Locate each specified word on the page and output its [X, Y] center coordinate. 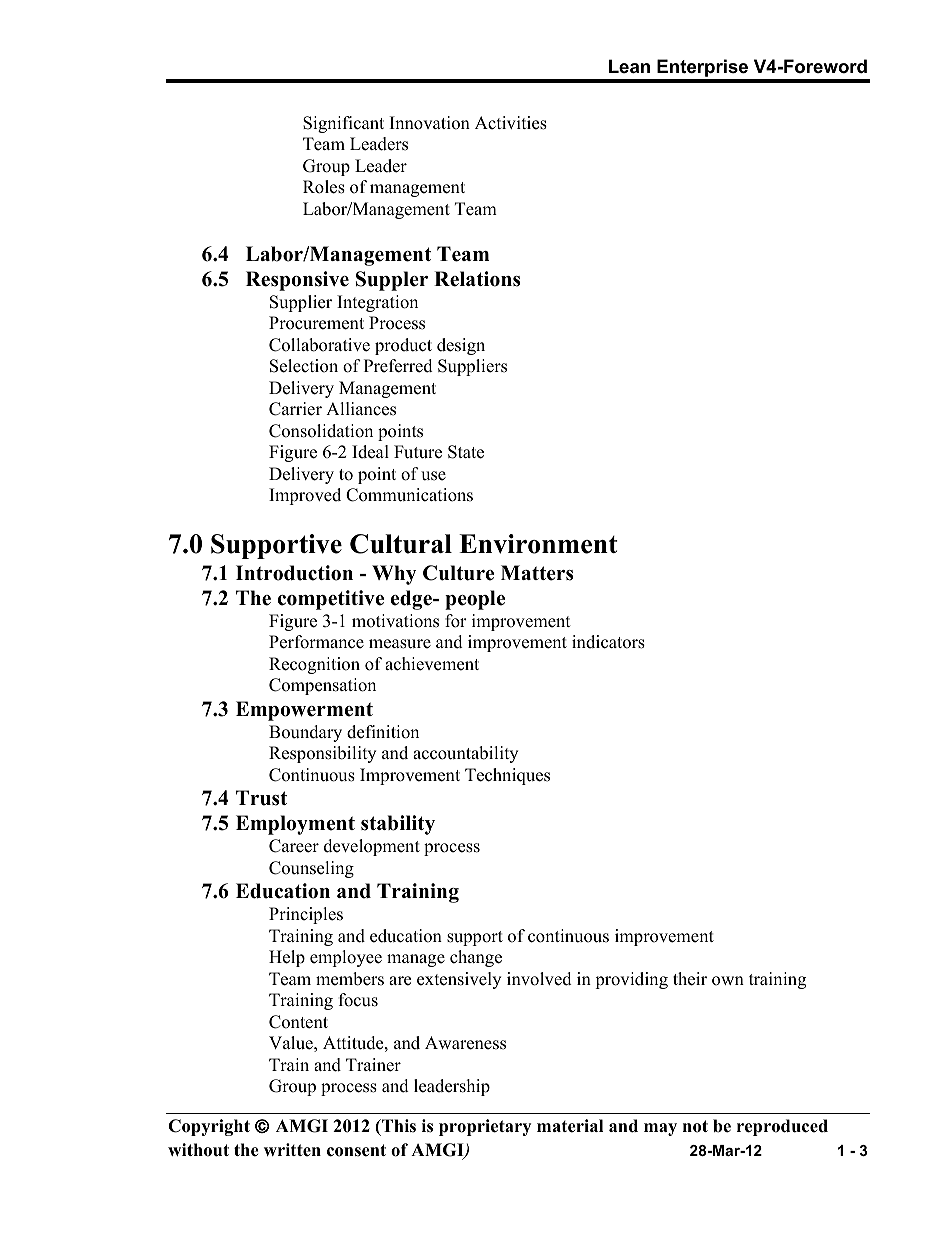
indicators [608, 642]
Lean [629, 66]
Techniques [507, 776]
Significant [343, 124]
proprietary [485, 1127]
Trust [261, 798]
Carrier [295, 409]
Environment [538, 544]
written [292, 1150]
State [466, 452]
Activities [511, 123]
